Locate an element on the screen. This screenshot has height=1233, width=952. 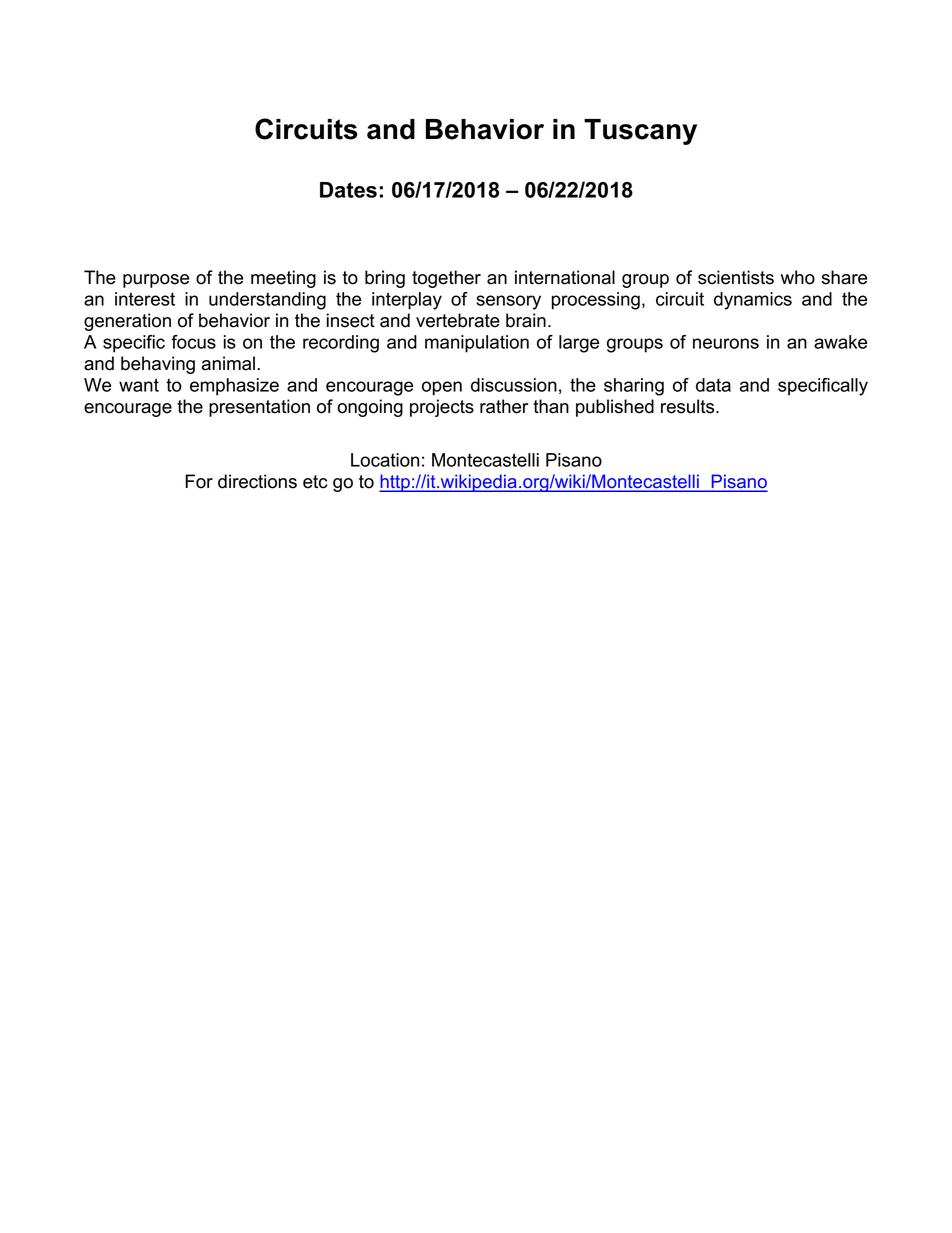
For is located at coordinates (199, 481).
